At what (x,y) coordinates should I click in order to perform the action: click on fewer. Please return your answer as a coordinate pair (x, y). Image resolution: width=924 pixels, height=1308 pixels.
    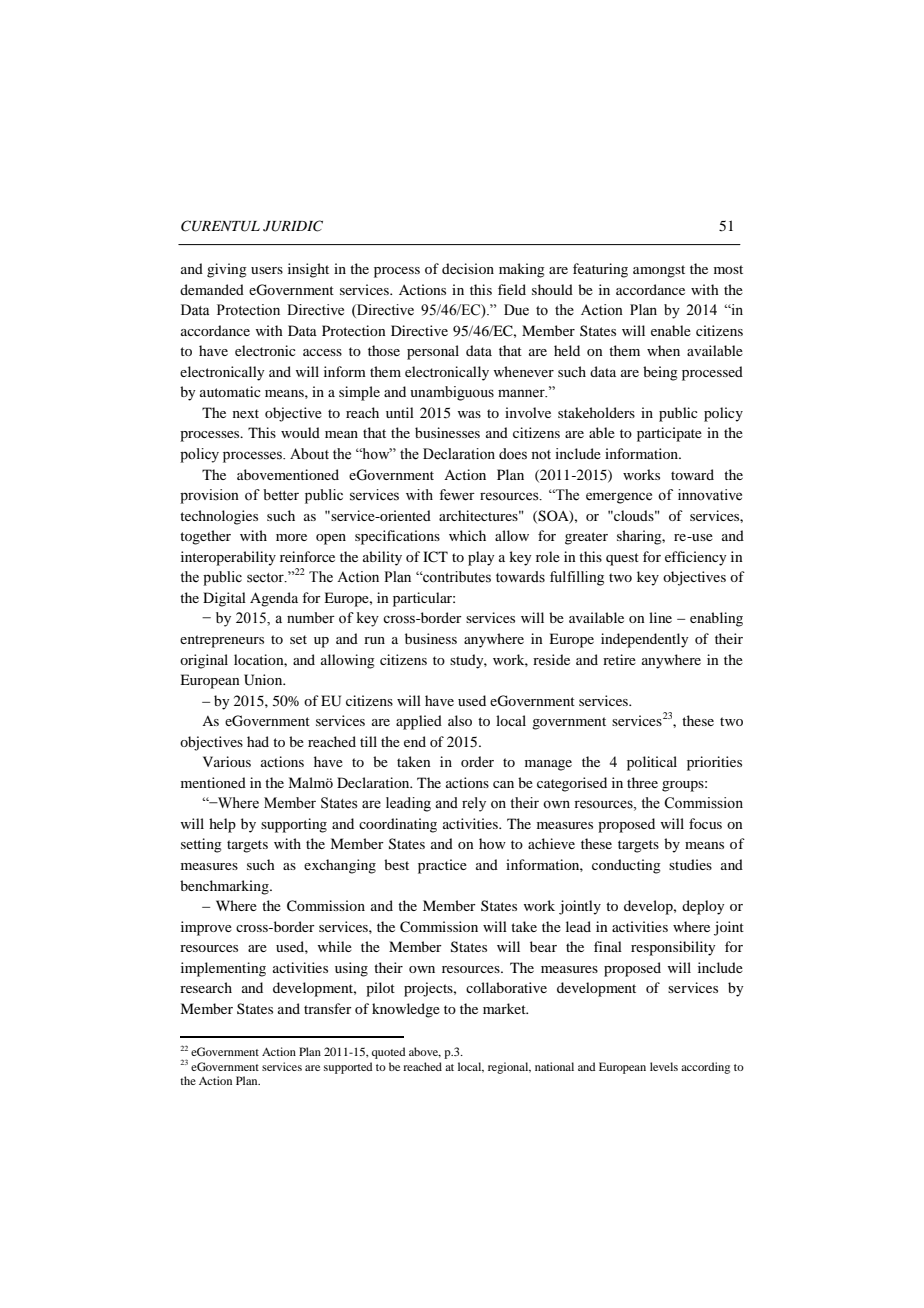
    Looking at the image, I should click on (457, 495).
